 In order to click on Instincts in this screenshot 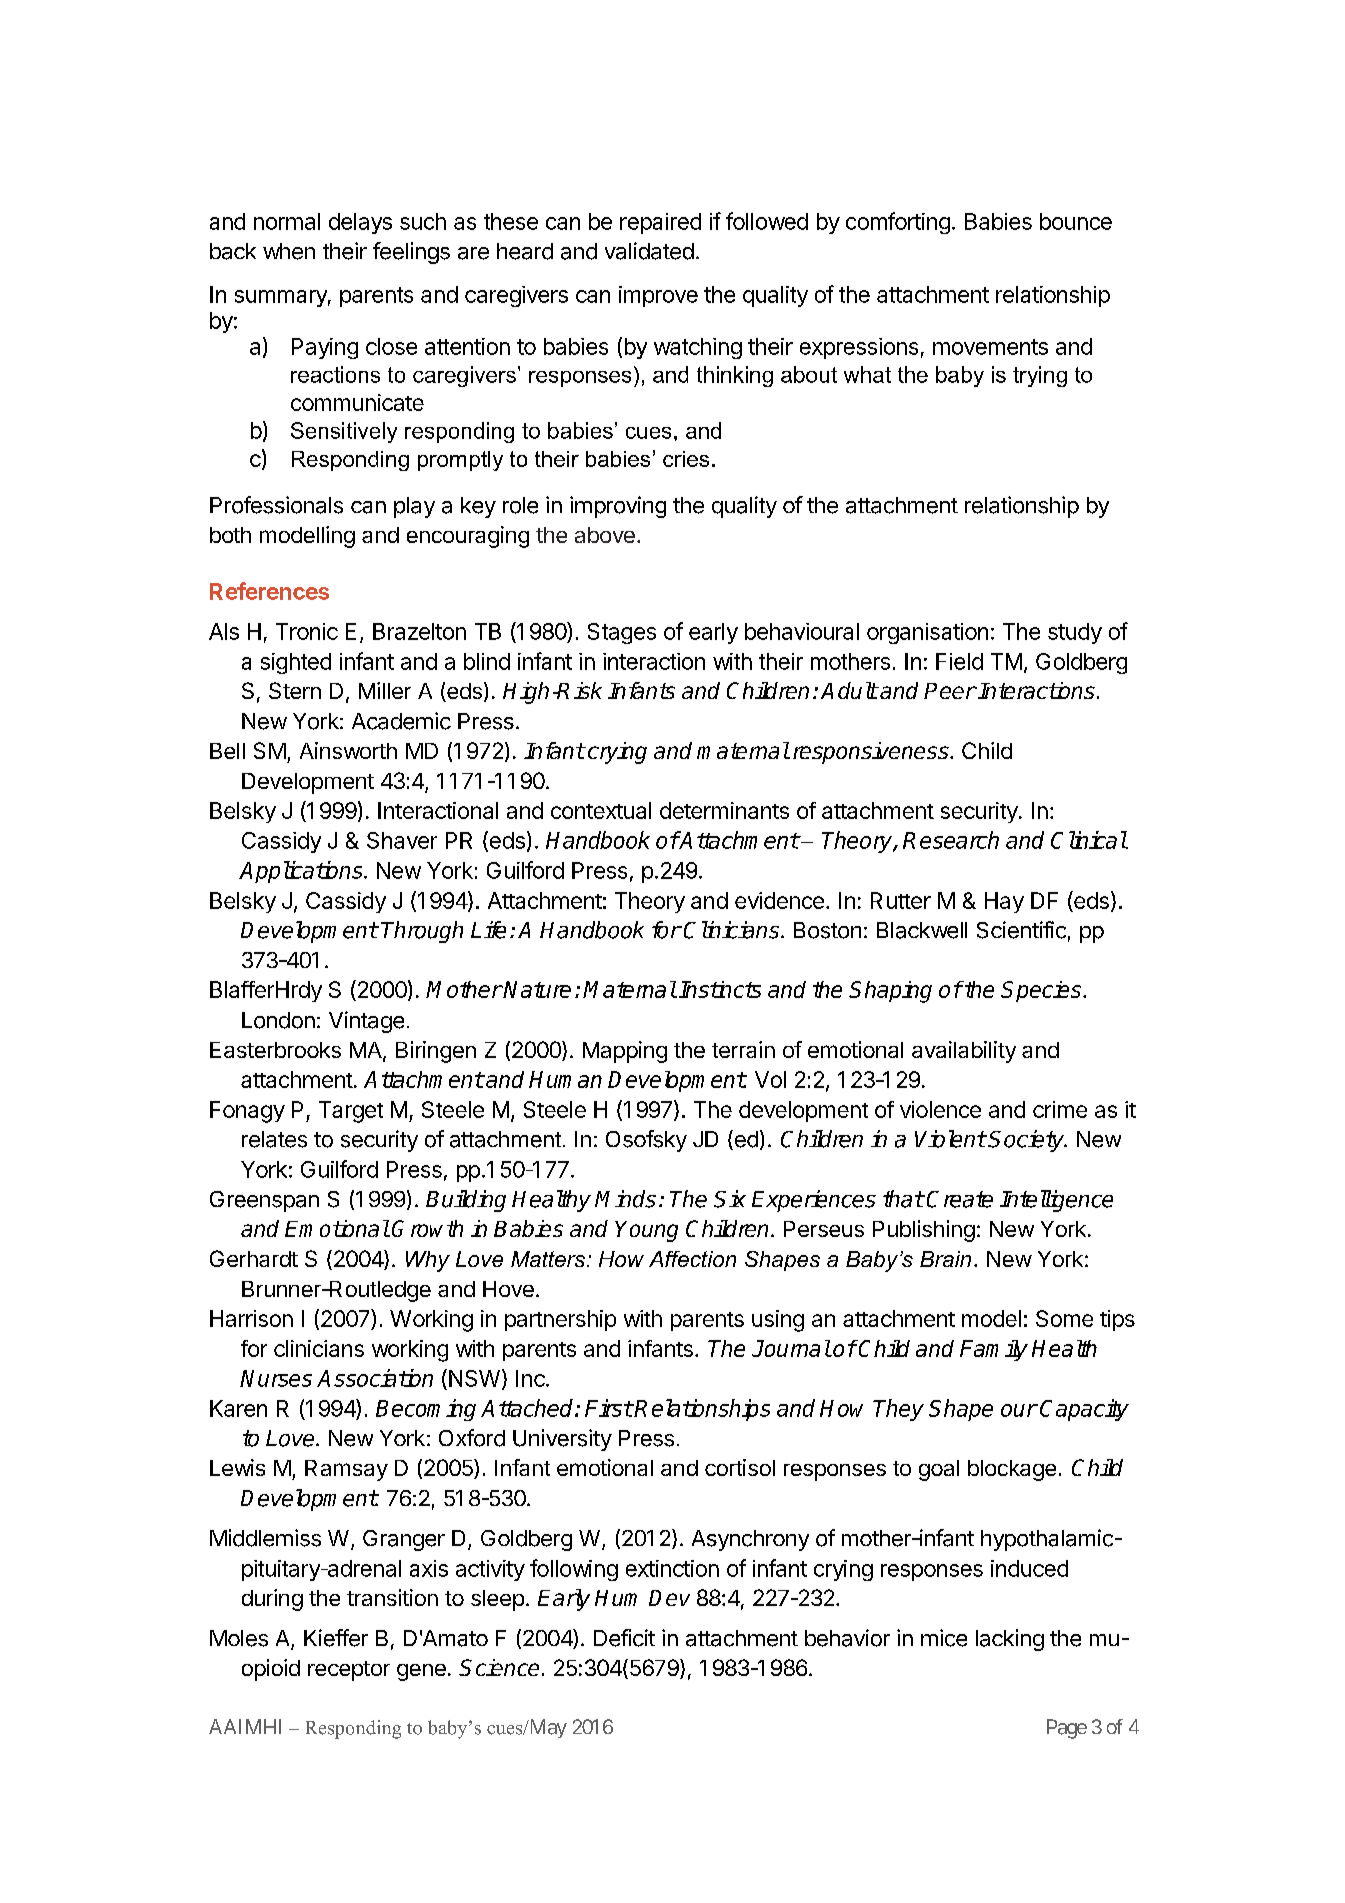, I will do `click(720, 989)`.
